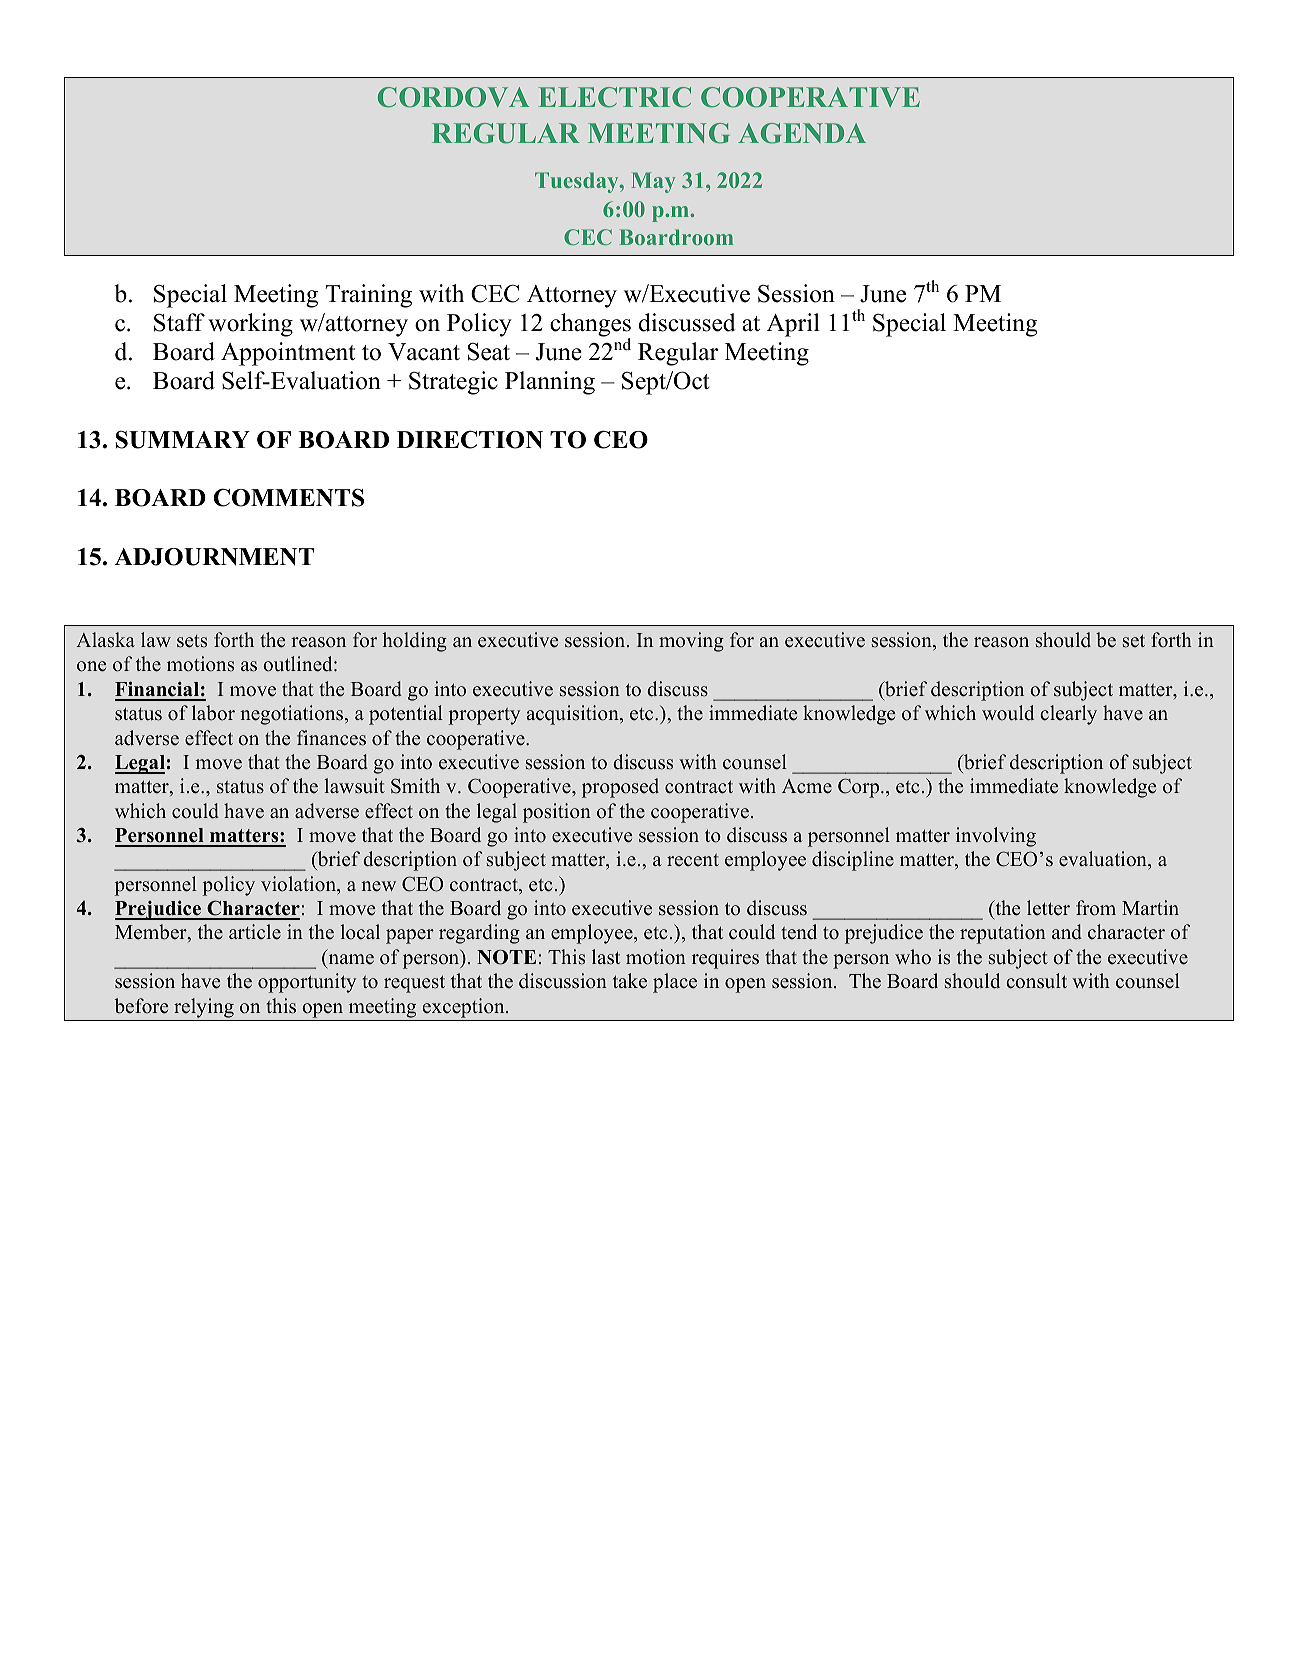  Describe the element at coordinates (630, 981) in the screenshot. I see `take` at that location.
